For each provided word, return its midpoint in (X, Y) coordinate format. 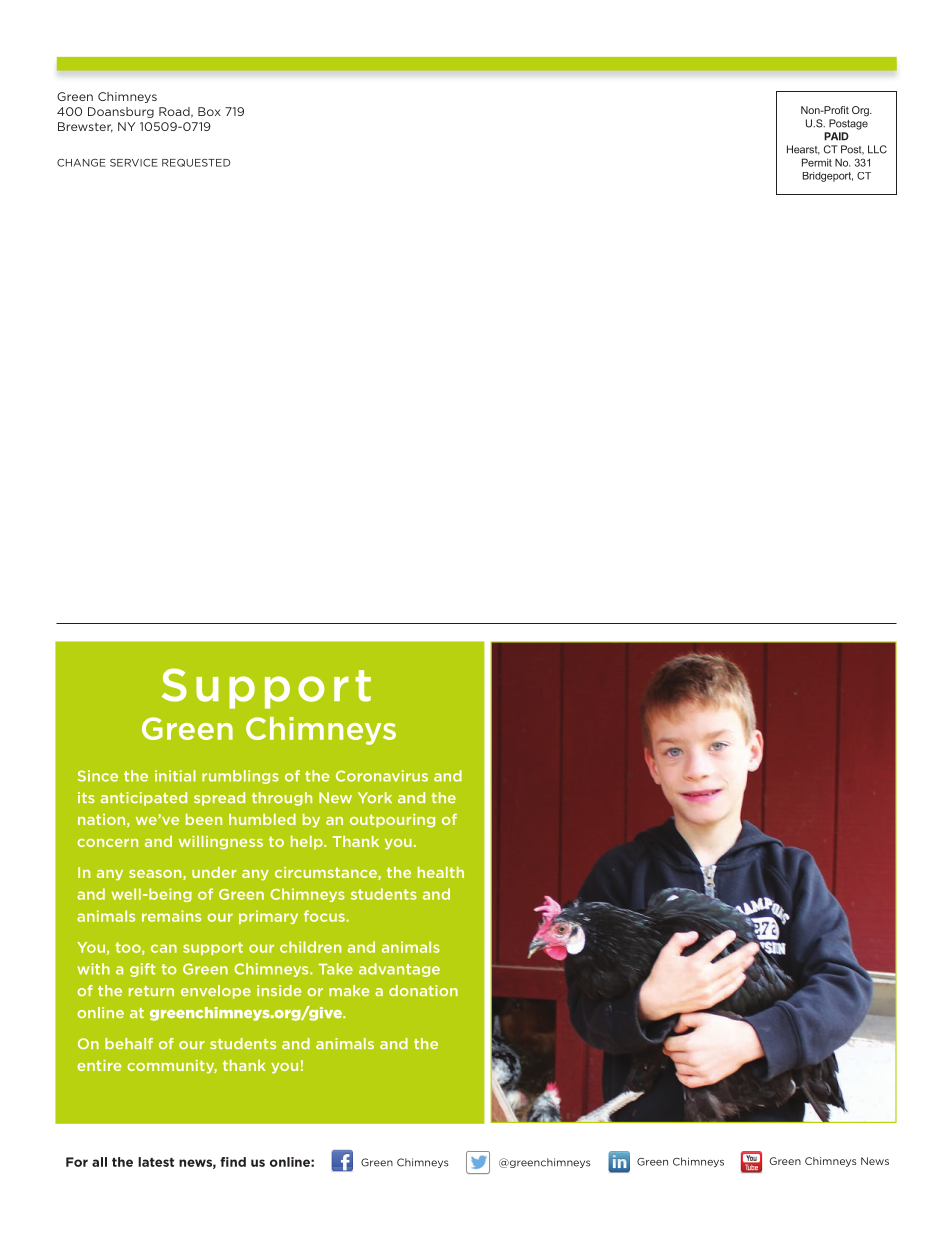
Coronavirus (382, 776)
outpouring (392, 821)
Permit (817, 162)
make (349, 990)
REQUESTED (196, 163)
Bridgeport (828, 177)
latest (156, 1162)
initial (175, 776)
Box (209, 111)
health (441, 872)
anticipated (144, 799)
